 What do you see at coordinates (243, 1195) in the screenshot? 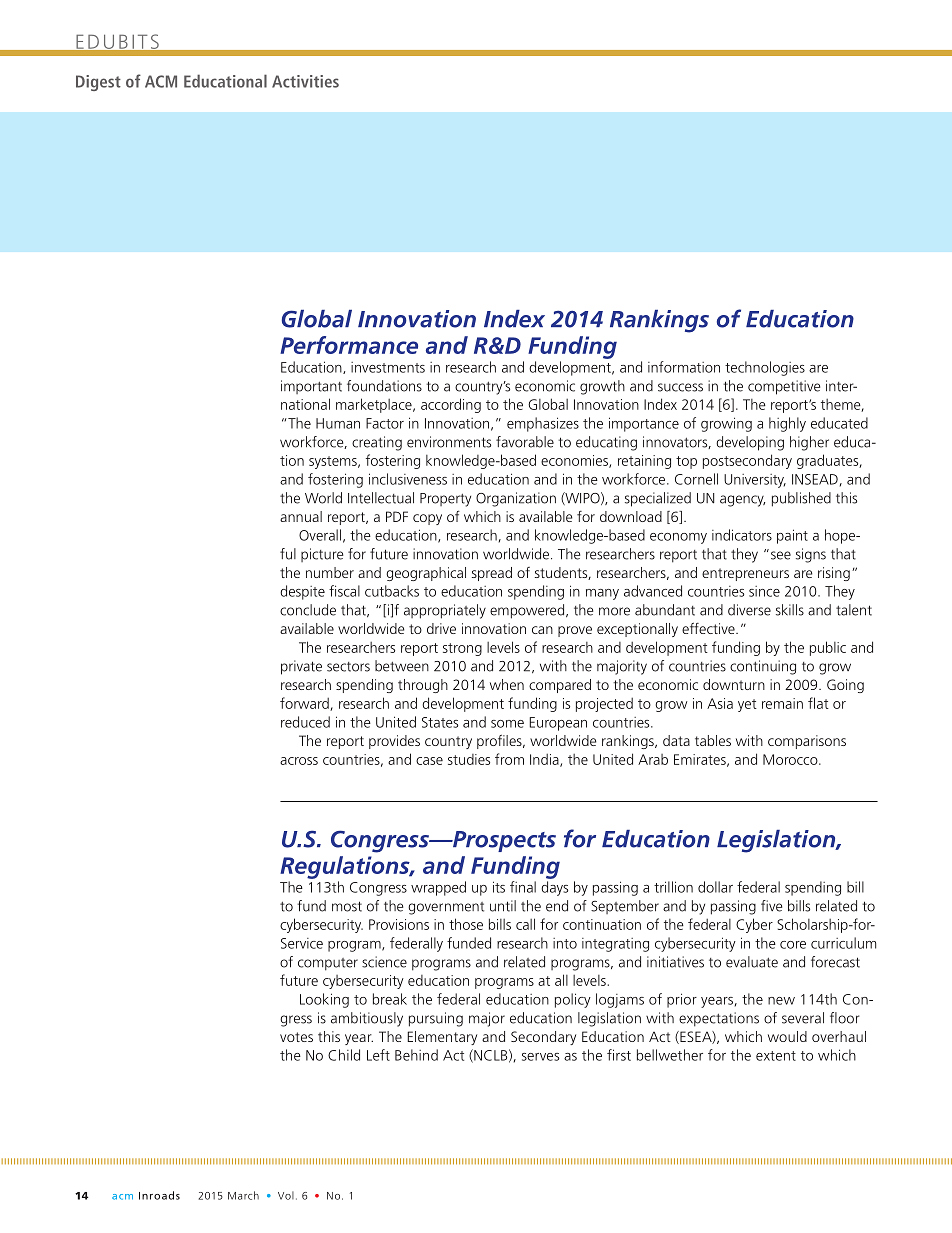
I see `March` at bounding box center [243, 1195].
